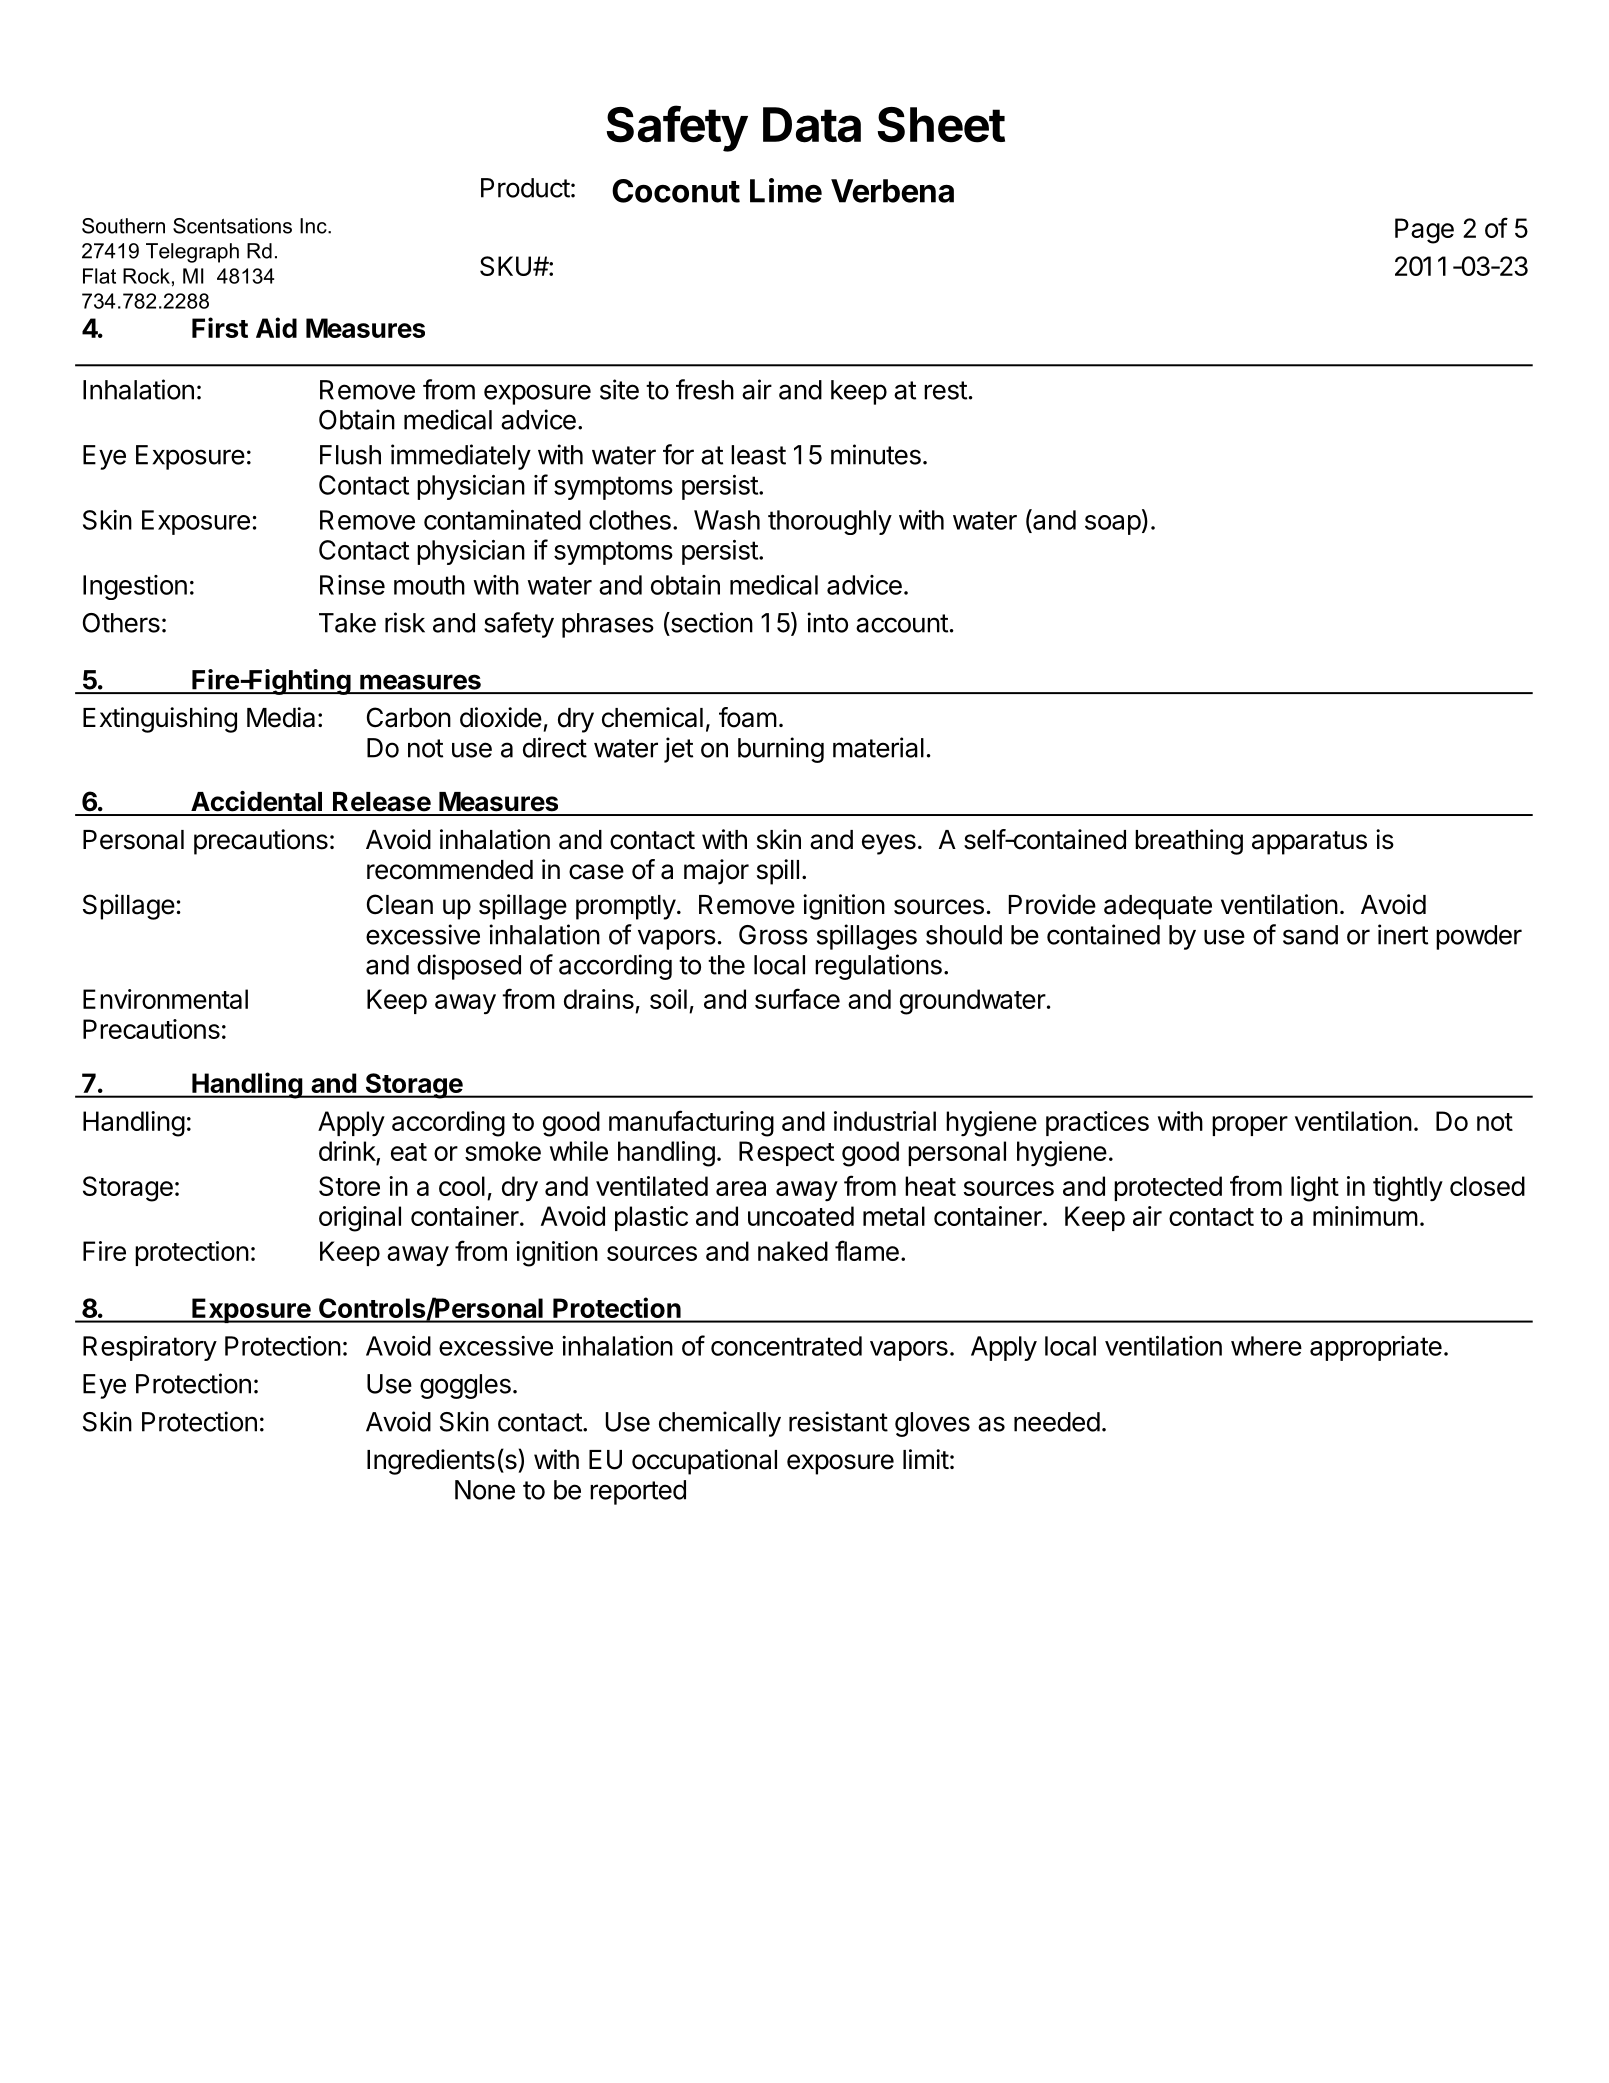  What do you see at coordinates (786, 190) in the screenshot?
I see `Lime` at bounding box center [786, 190].
